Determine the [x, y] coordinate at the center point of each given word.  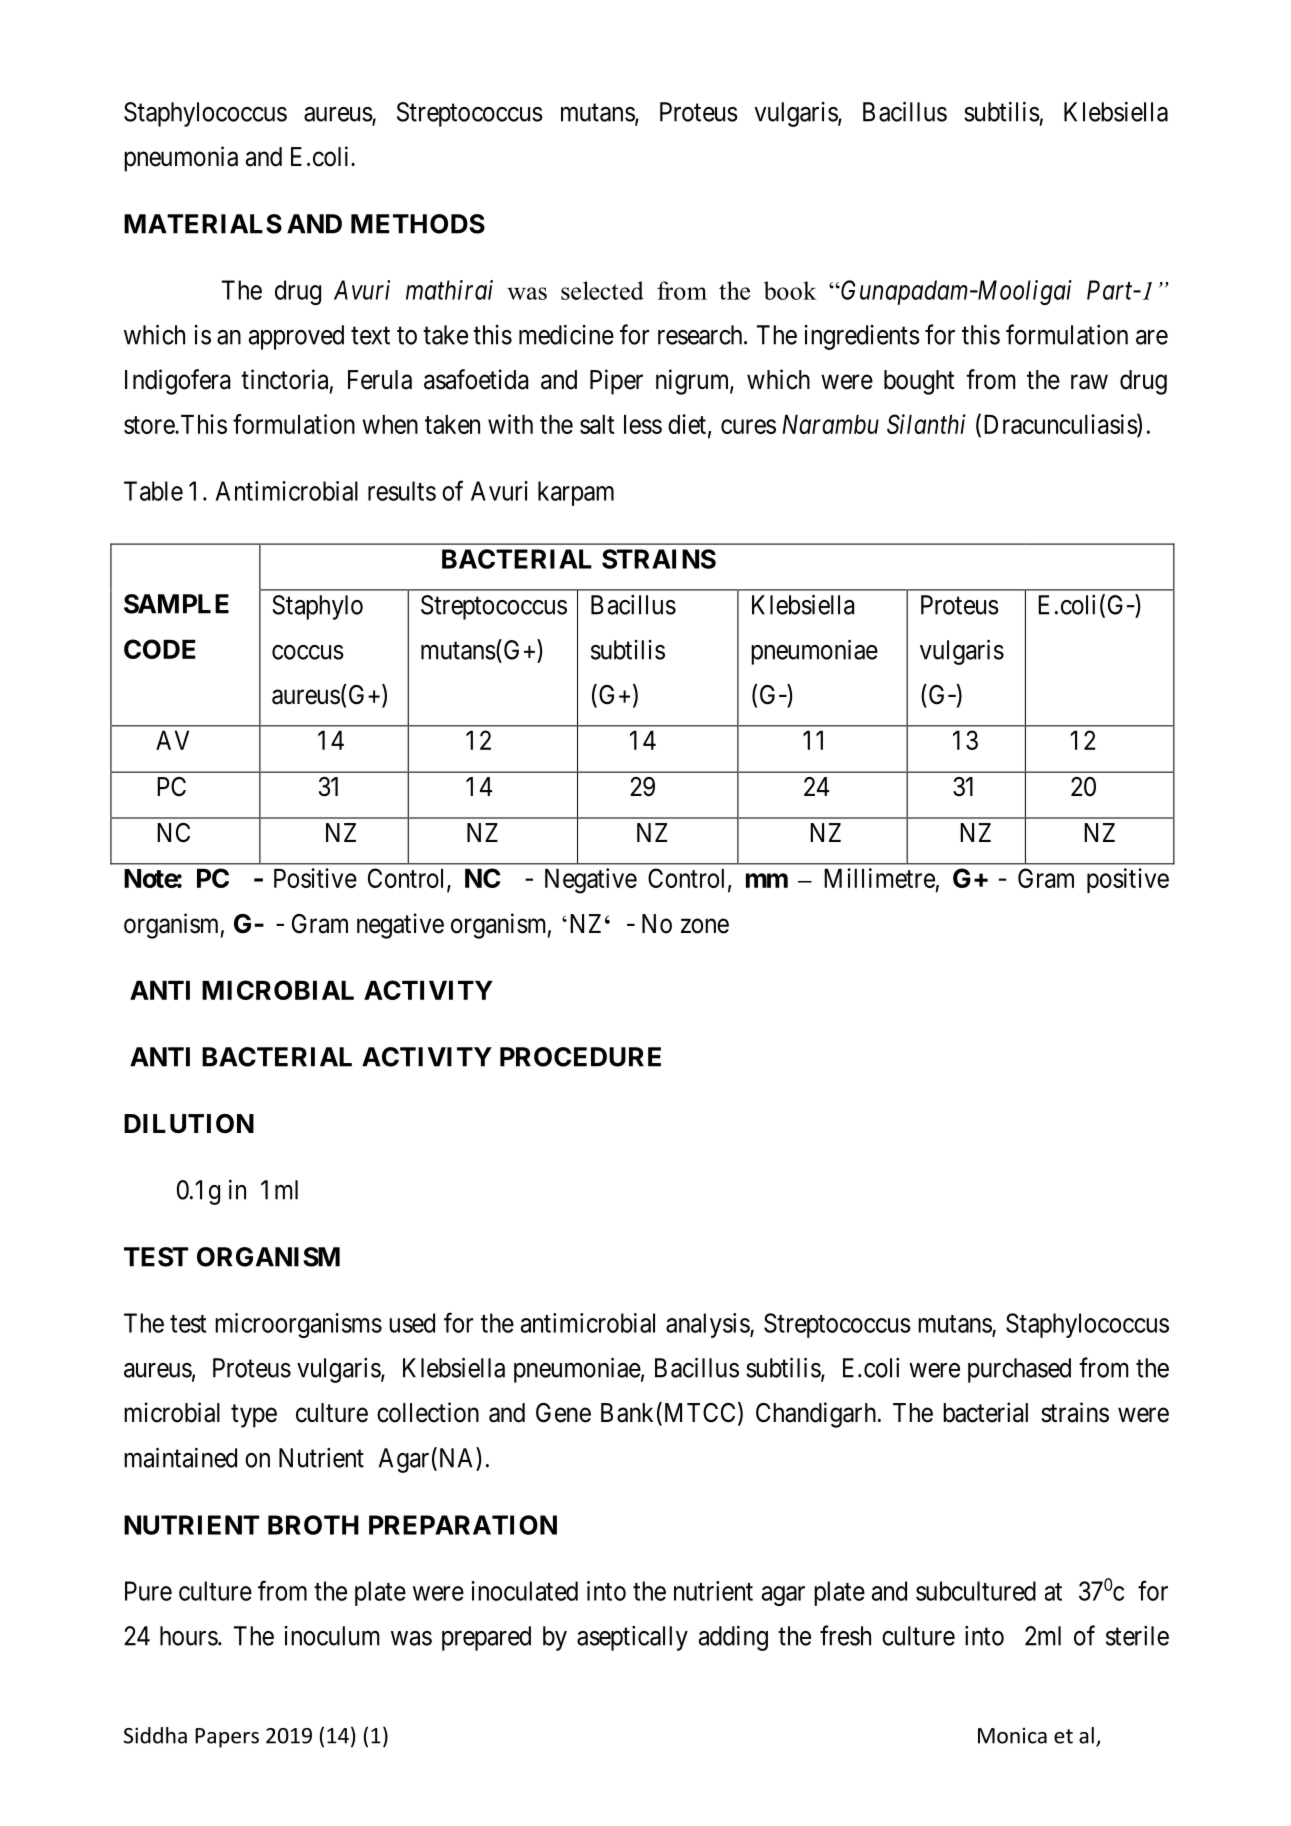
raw [1089, 382]
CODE [159, 649]
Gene [563, 1413]
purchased [1019, 1370]
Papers [227, 1738]
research [701, 335]
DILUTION [189, 1124]
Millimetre [879, 878]
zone [705, 926]
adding [733, 1638]
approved [296, 337]
